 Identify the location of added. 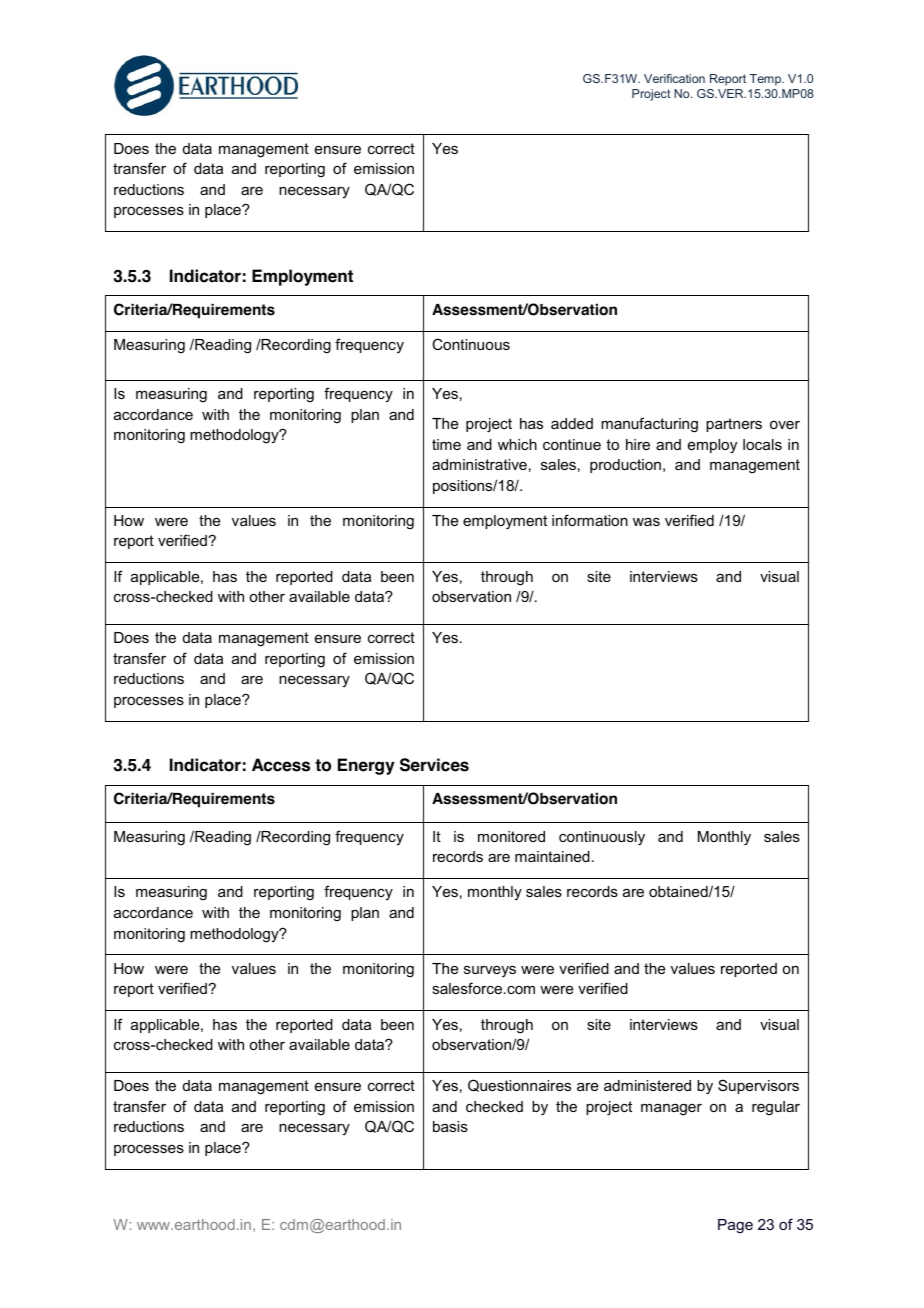
(572, 423).
